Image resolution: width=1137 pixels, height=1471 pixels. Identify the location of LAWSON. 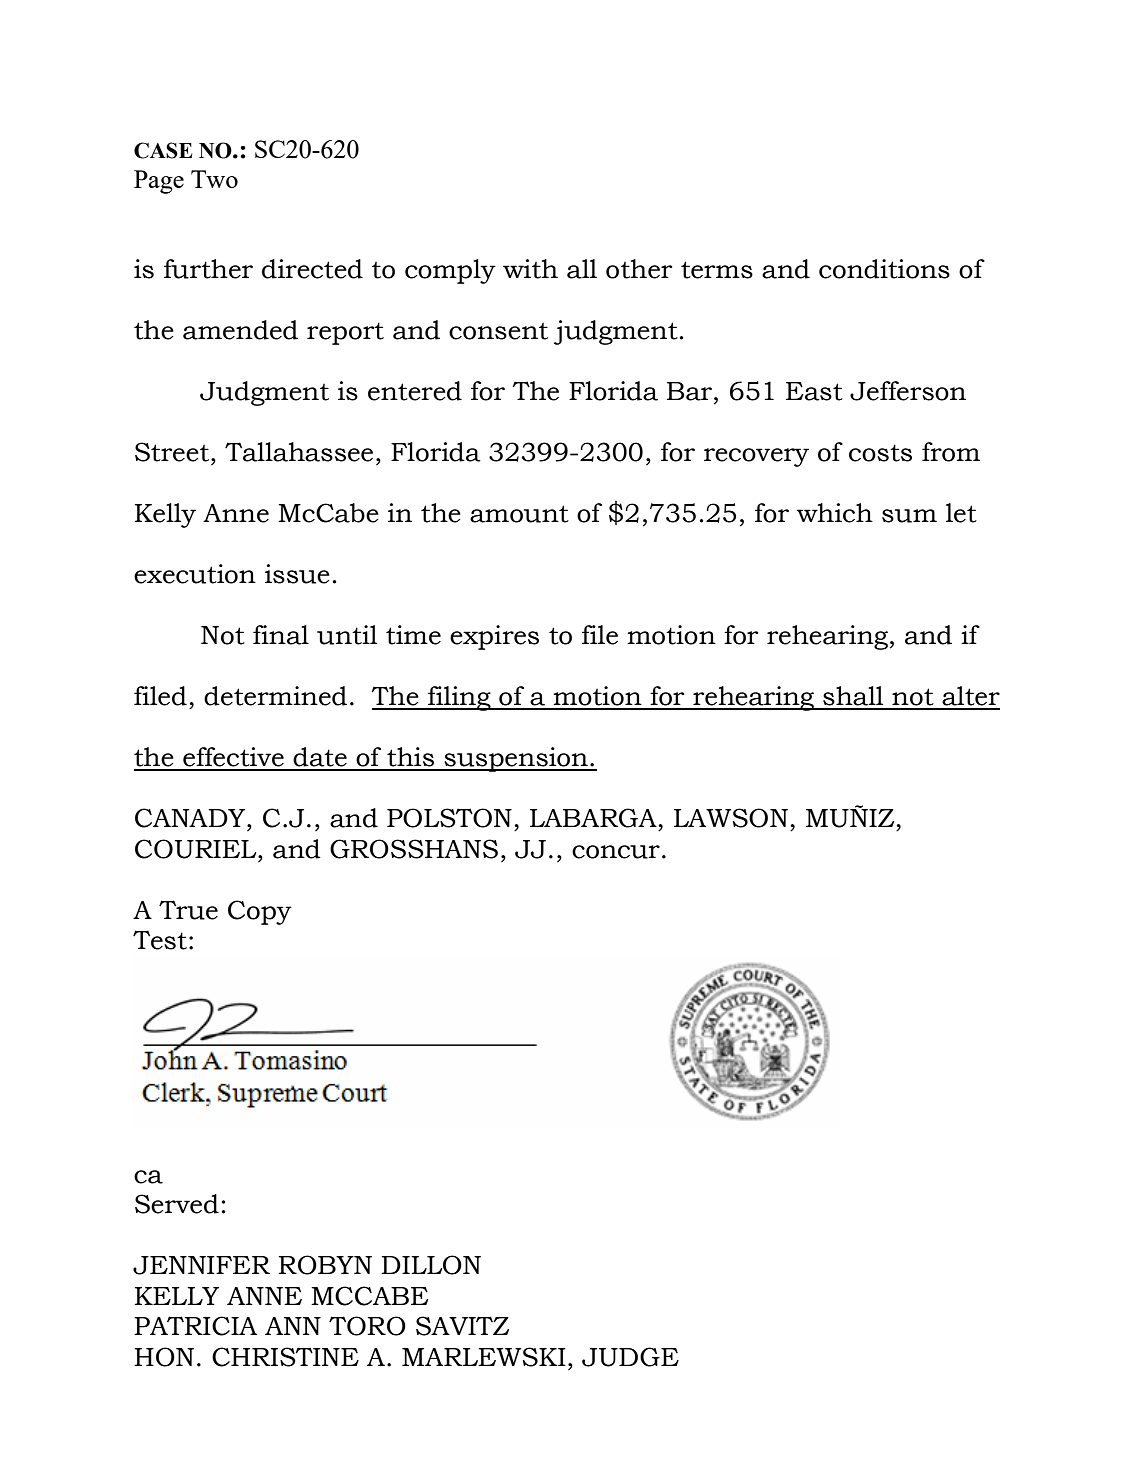
(731, 818).
